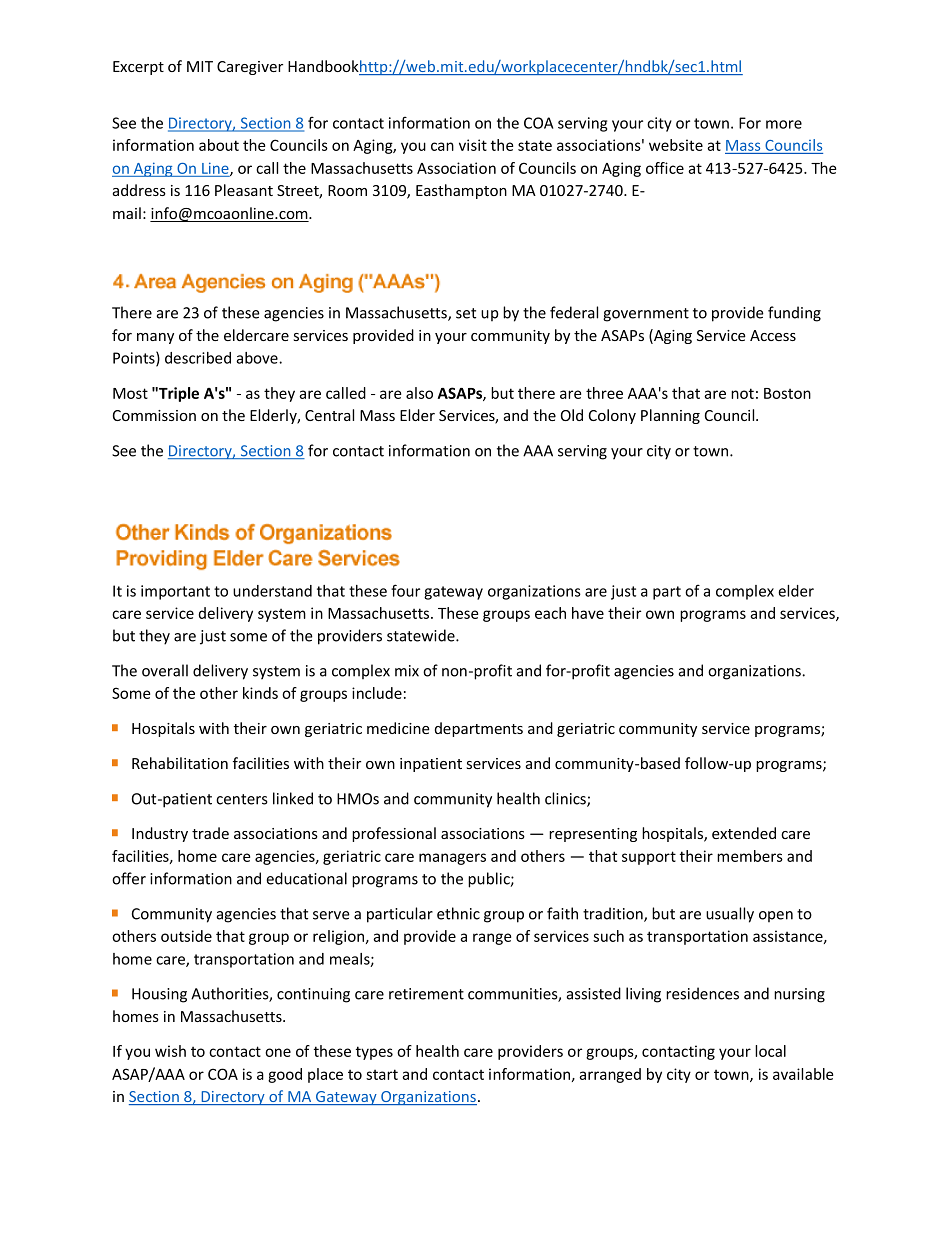  Describe the element at coordinates (219, 145) in the document. I see `about` at that location.
